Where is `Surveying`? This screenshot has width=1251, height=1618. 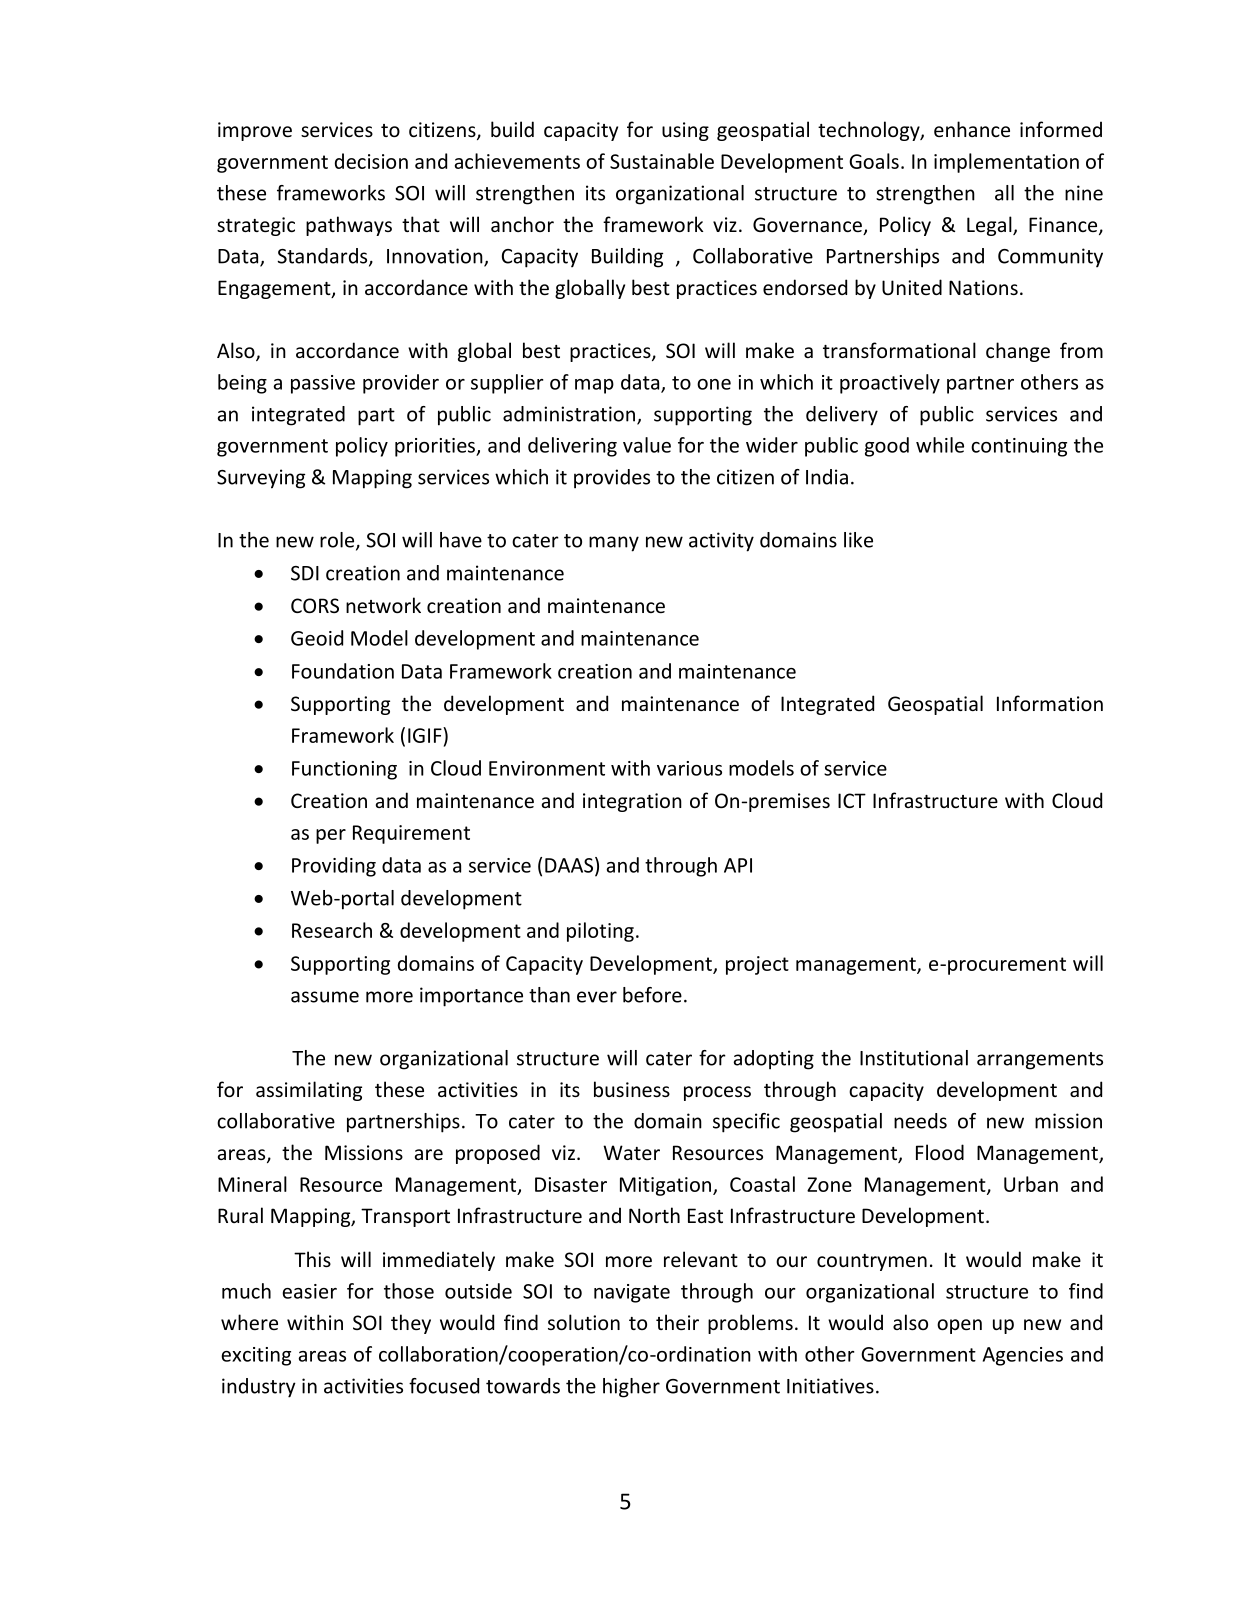
Surveying is located at coordinates (261, 479).
